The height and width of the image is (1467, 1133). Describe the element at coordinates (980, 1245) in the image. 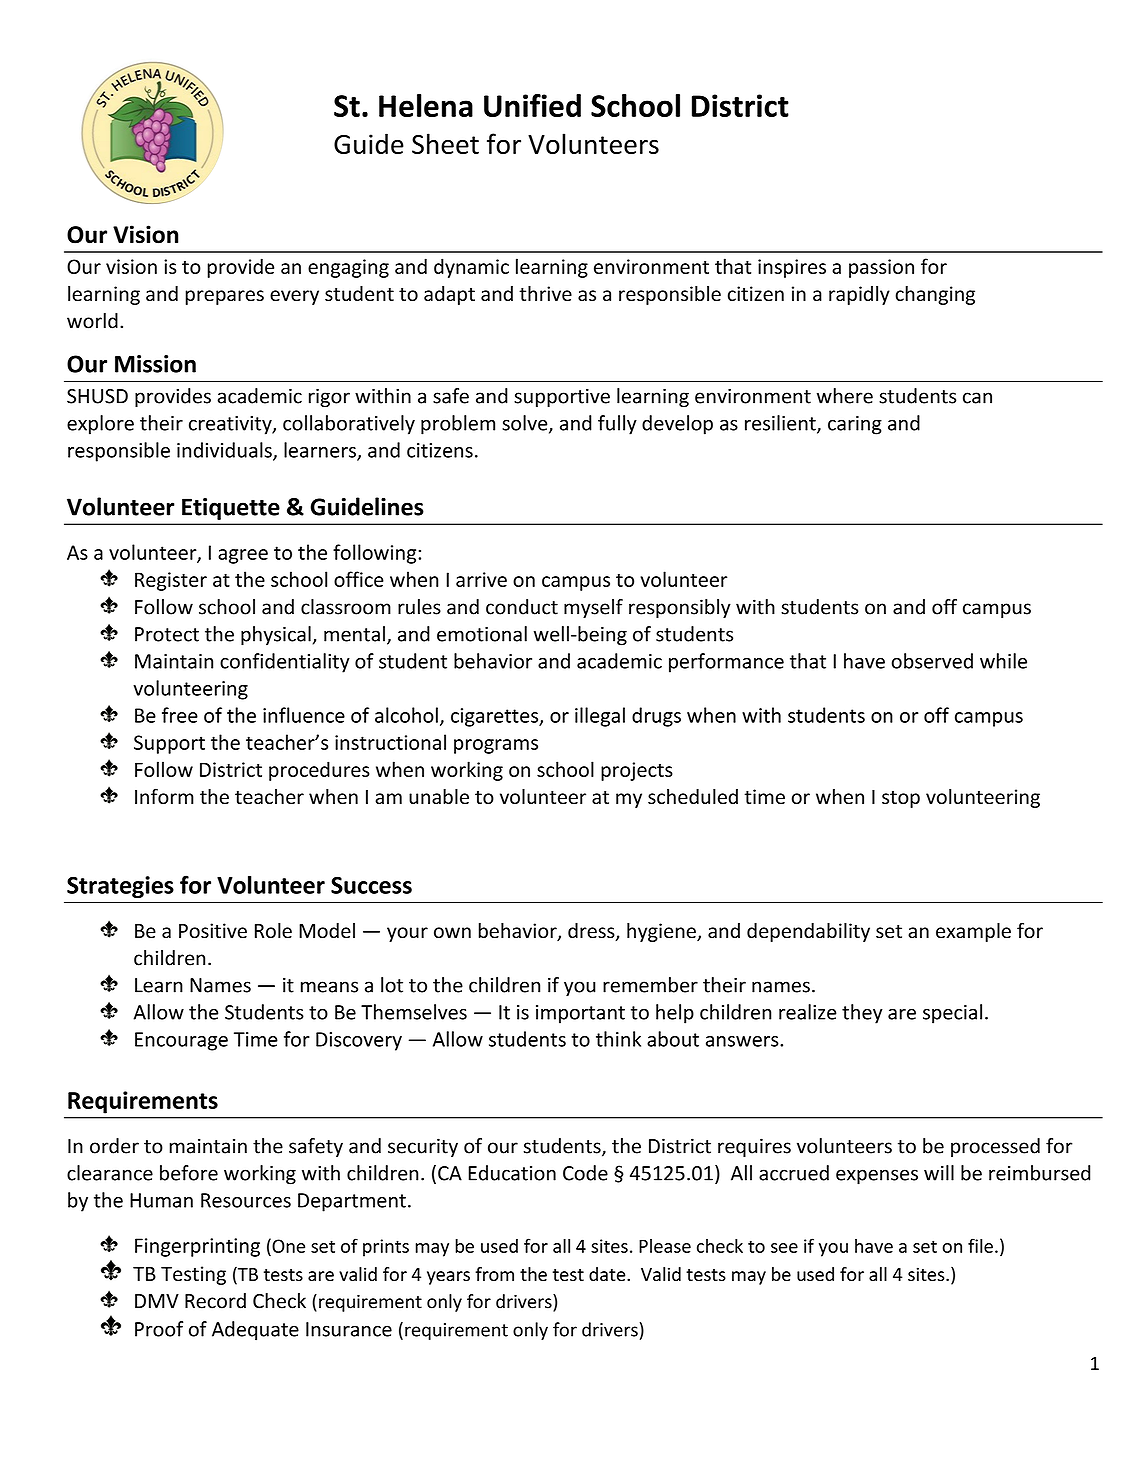

I see `file` at that location.
